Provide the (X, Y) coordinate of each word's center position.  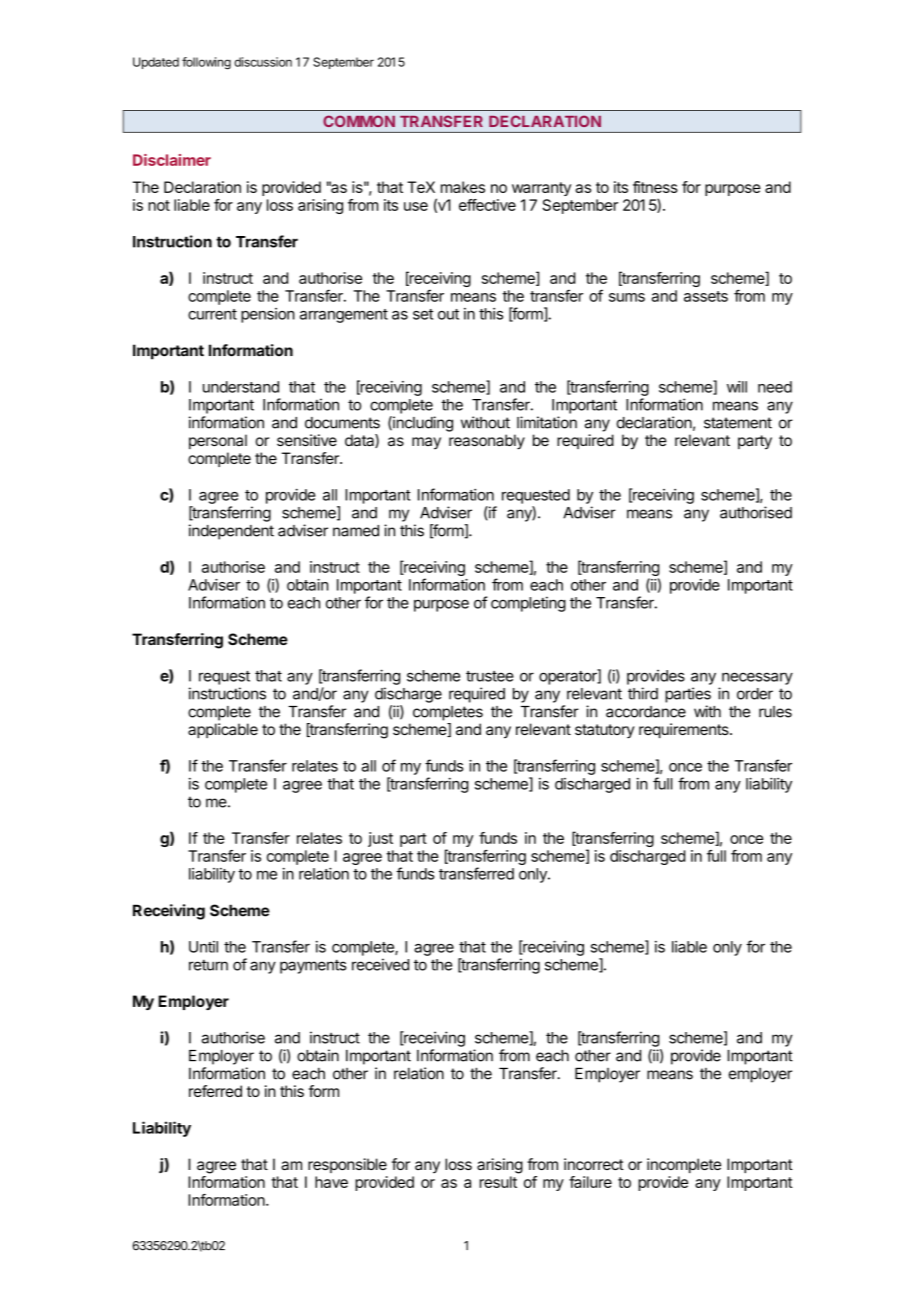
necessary (757, 678)
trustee (490, 676)
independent (231, 532)
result (498, 1182)
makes (463, 187)
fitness (655, 187)
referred (215, 1091)
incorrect (594, 1164)
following (206, 63)
